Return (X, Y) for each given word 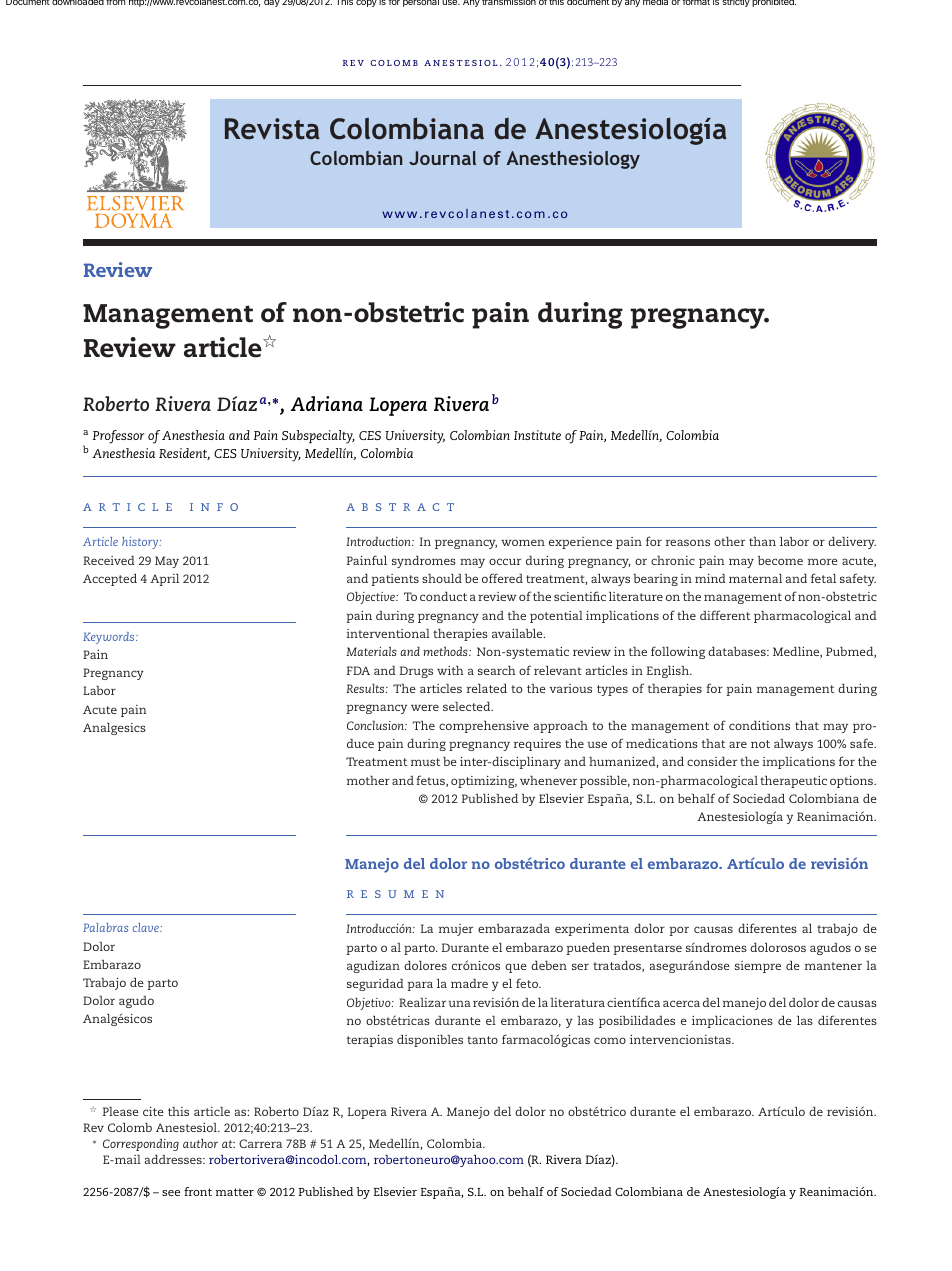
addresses (174, 1159)
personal (421, 3)
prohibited (774, 3)
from (115, 2)
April (164, 580)
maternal (755, 578)
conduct (443, 596)
